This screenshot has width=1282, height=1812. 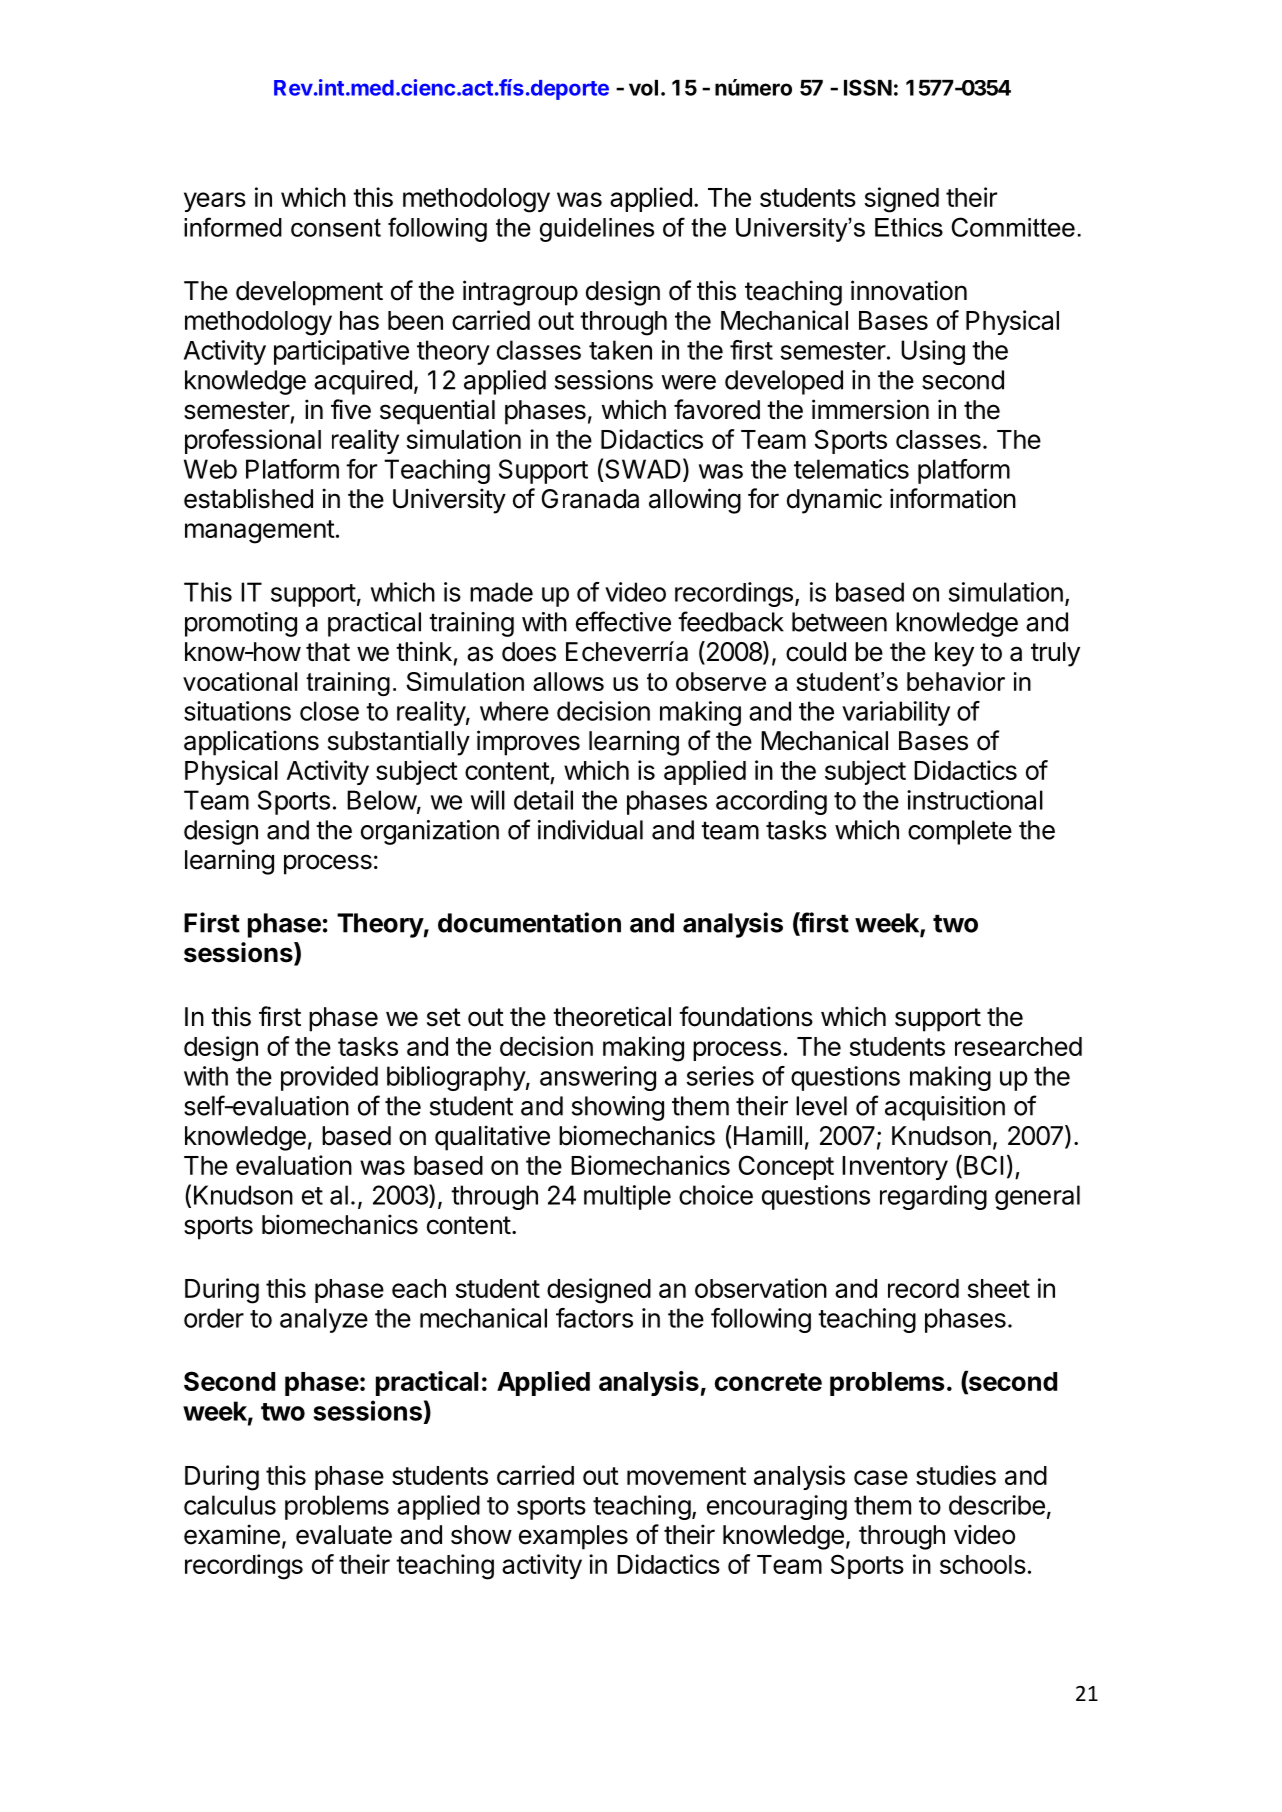 What do you see at coordinates (336, 227) in the screenshot?
I see `consent` at bounding box center [336, 227].
